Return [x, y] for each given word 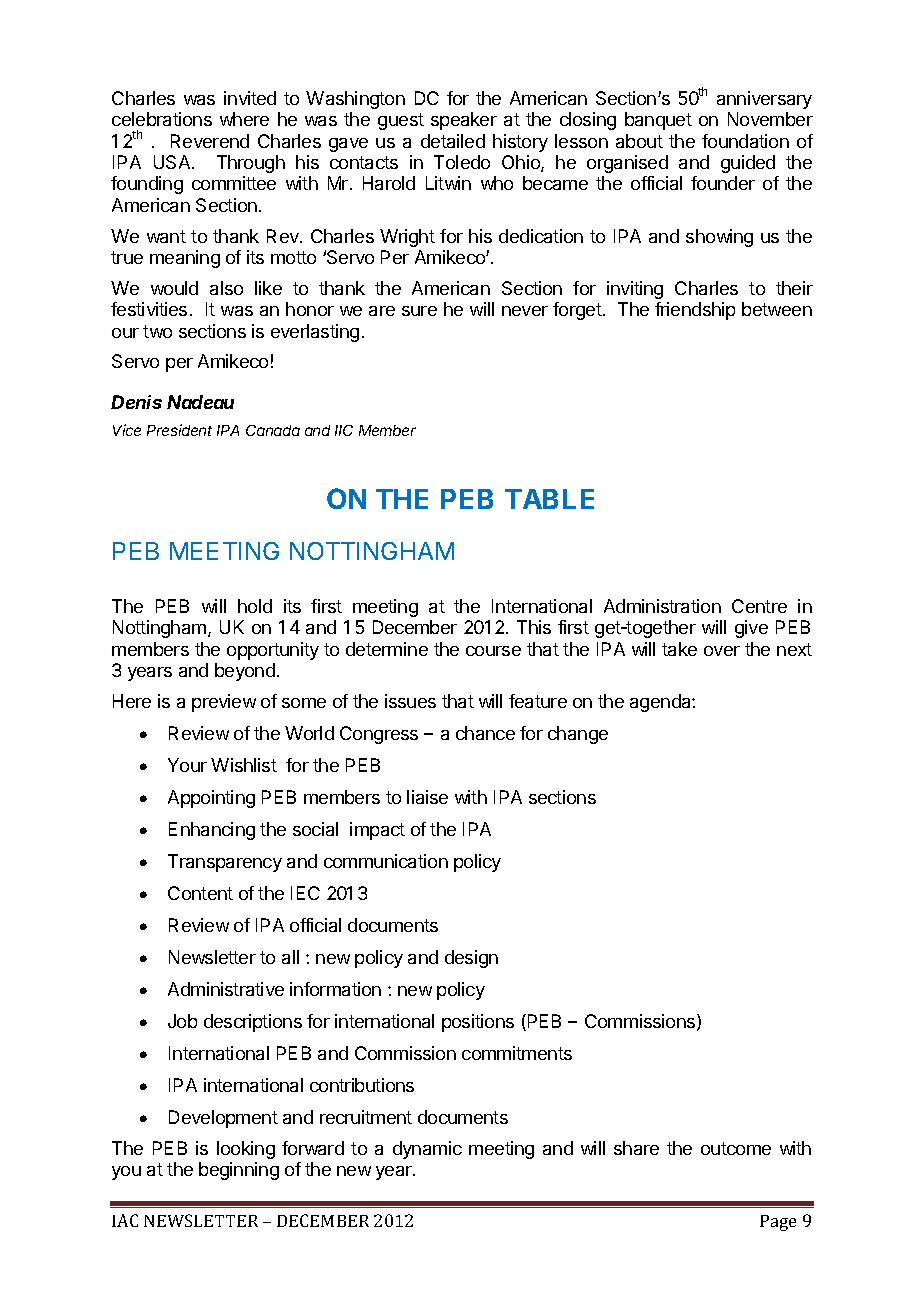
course [493, 651]
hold [255, 606]
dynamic [427, 1150]
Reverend [210, 141]
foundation [745, 141]
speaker [464, 121]
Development [223, 1119]
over [722, 651]
